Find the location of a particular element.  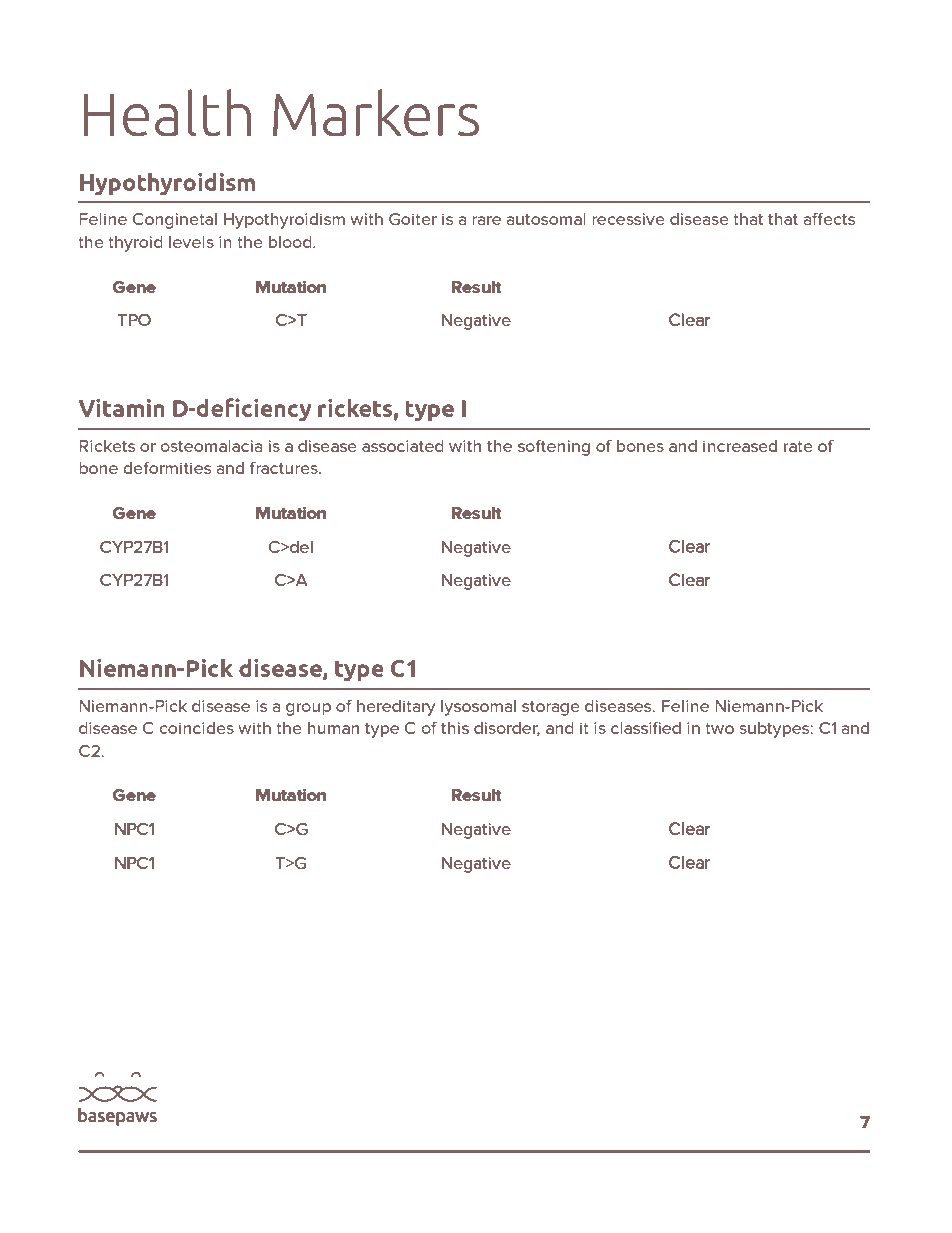

recessive is located at coordinates (628, 219).
